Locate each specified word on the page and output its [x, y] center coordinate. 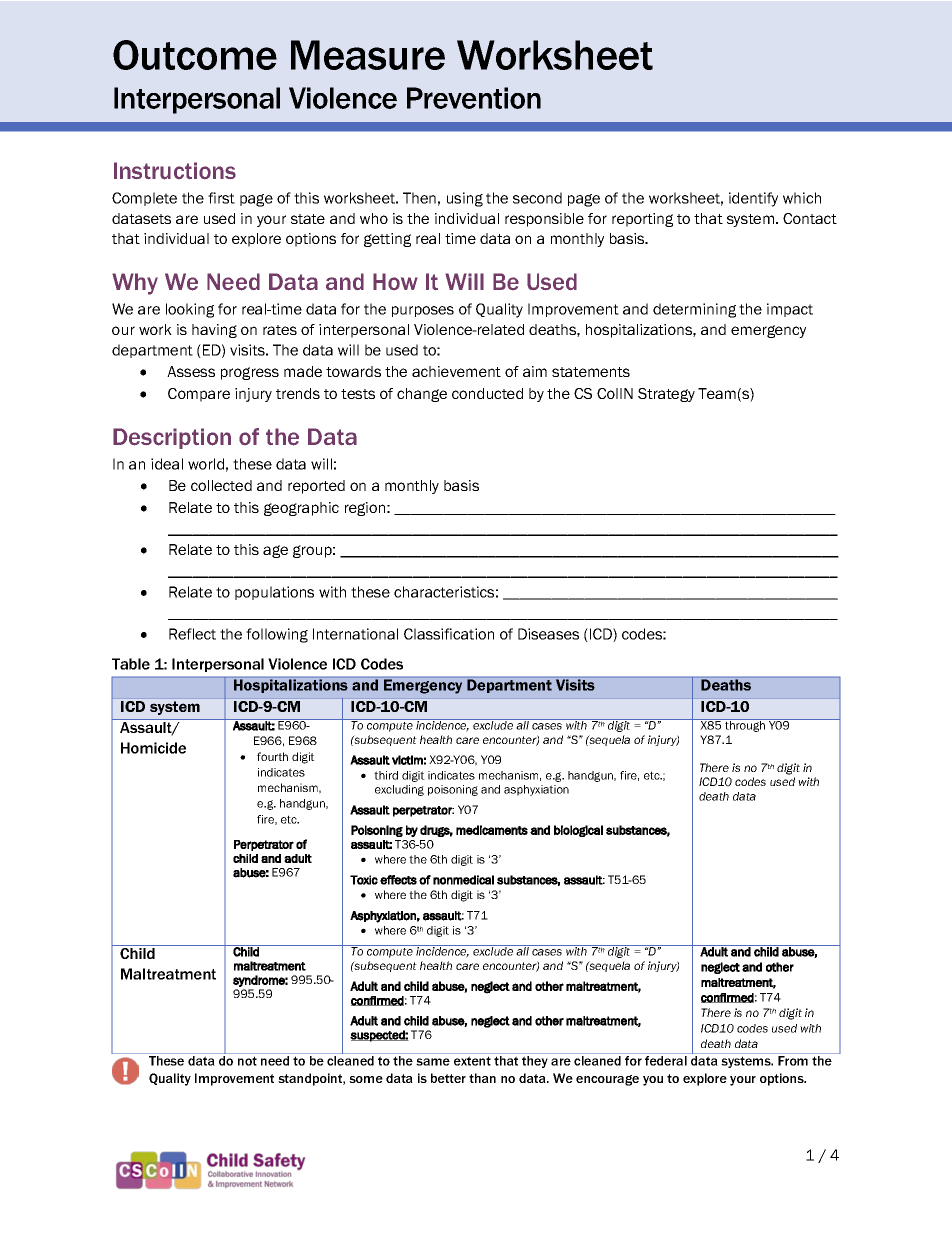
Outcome [195, 55]
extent [472, 1061]
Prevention [474, 98]
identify [753, 199]
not [247, 1061]
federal [666, 1061]
